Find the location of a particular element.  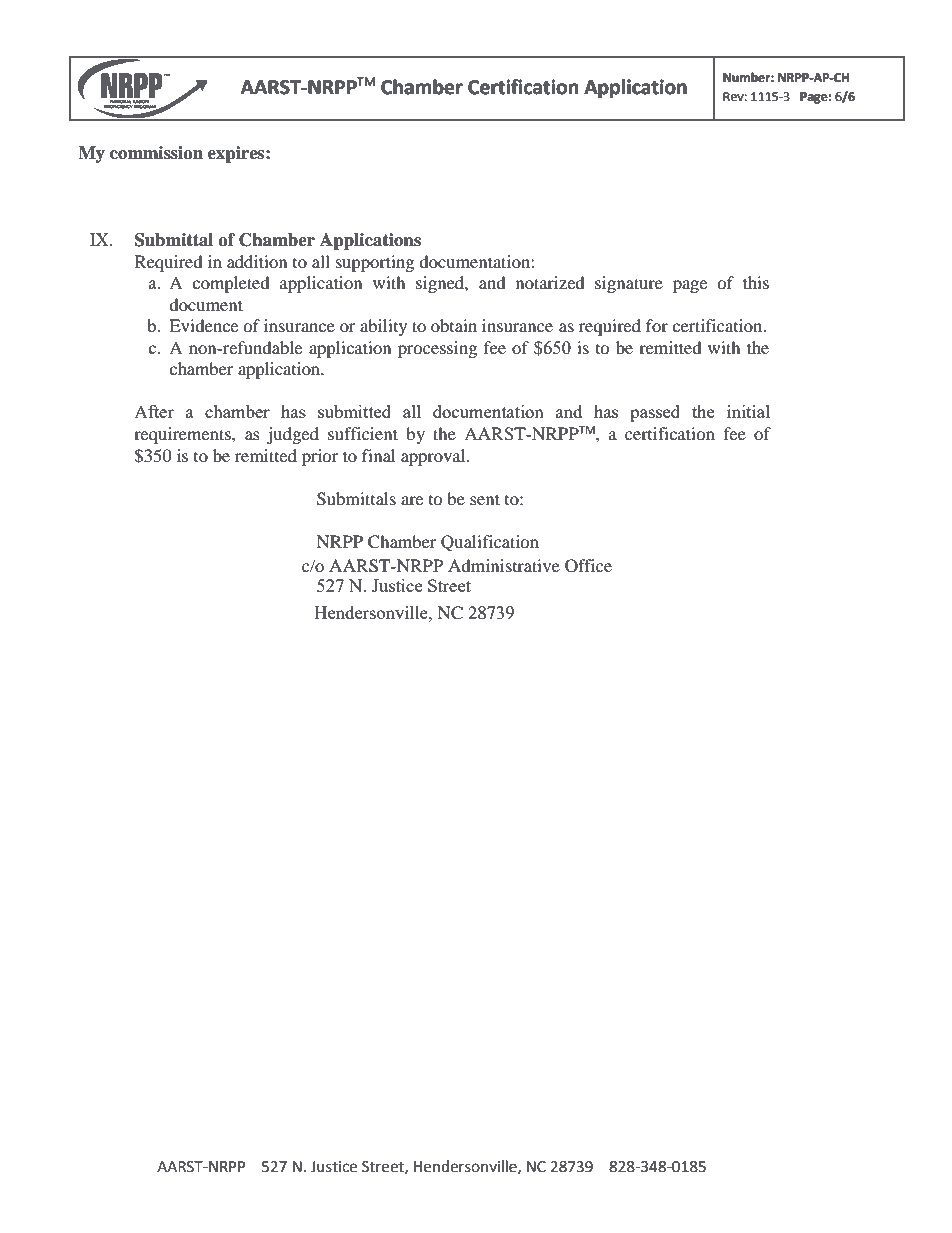

prior is located at coordinates (320, 457).
